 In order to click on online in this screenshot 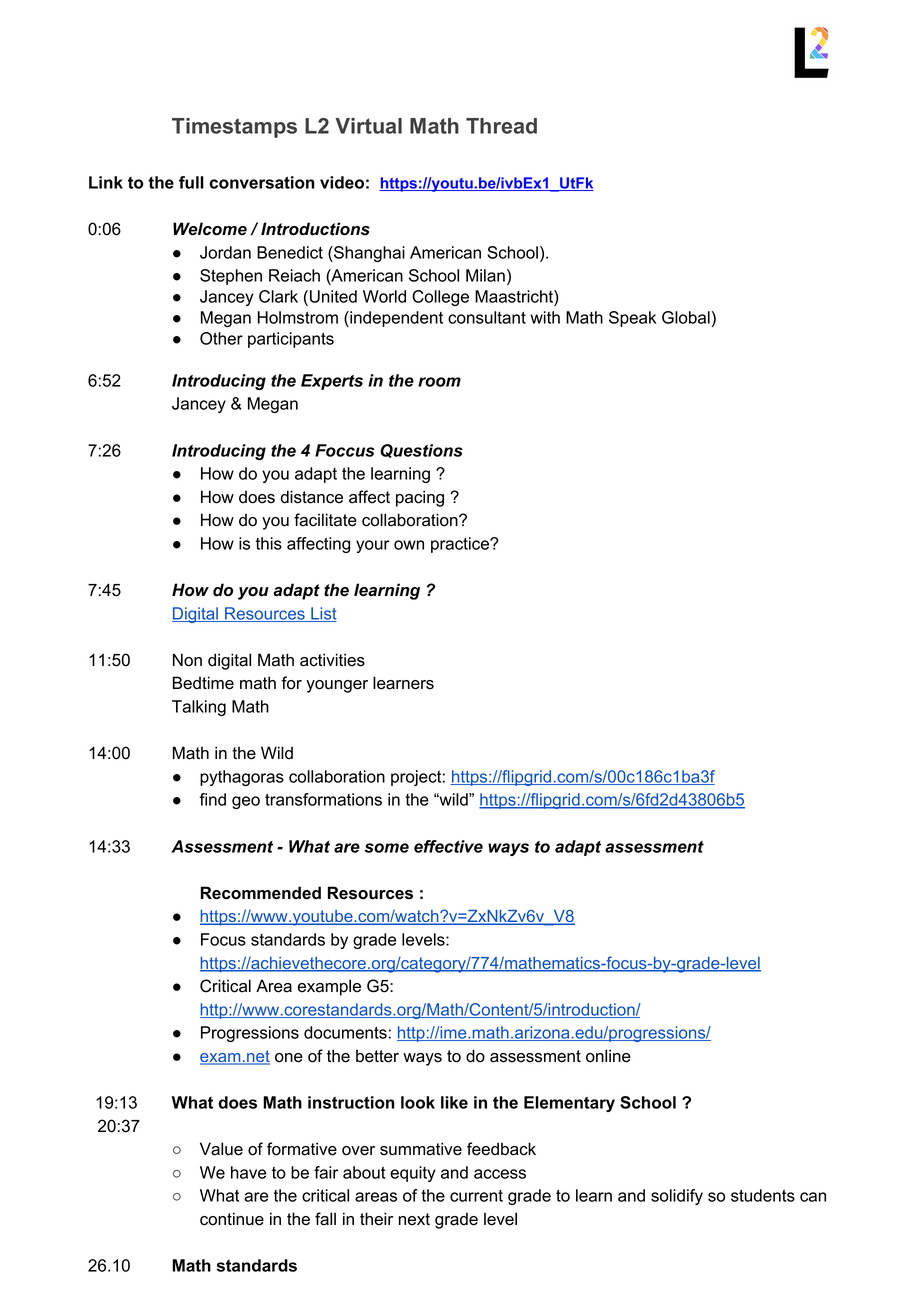, I will do `click(608, 1056)`.
